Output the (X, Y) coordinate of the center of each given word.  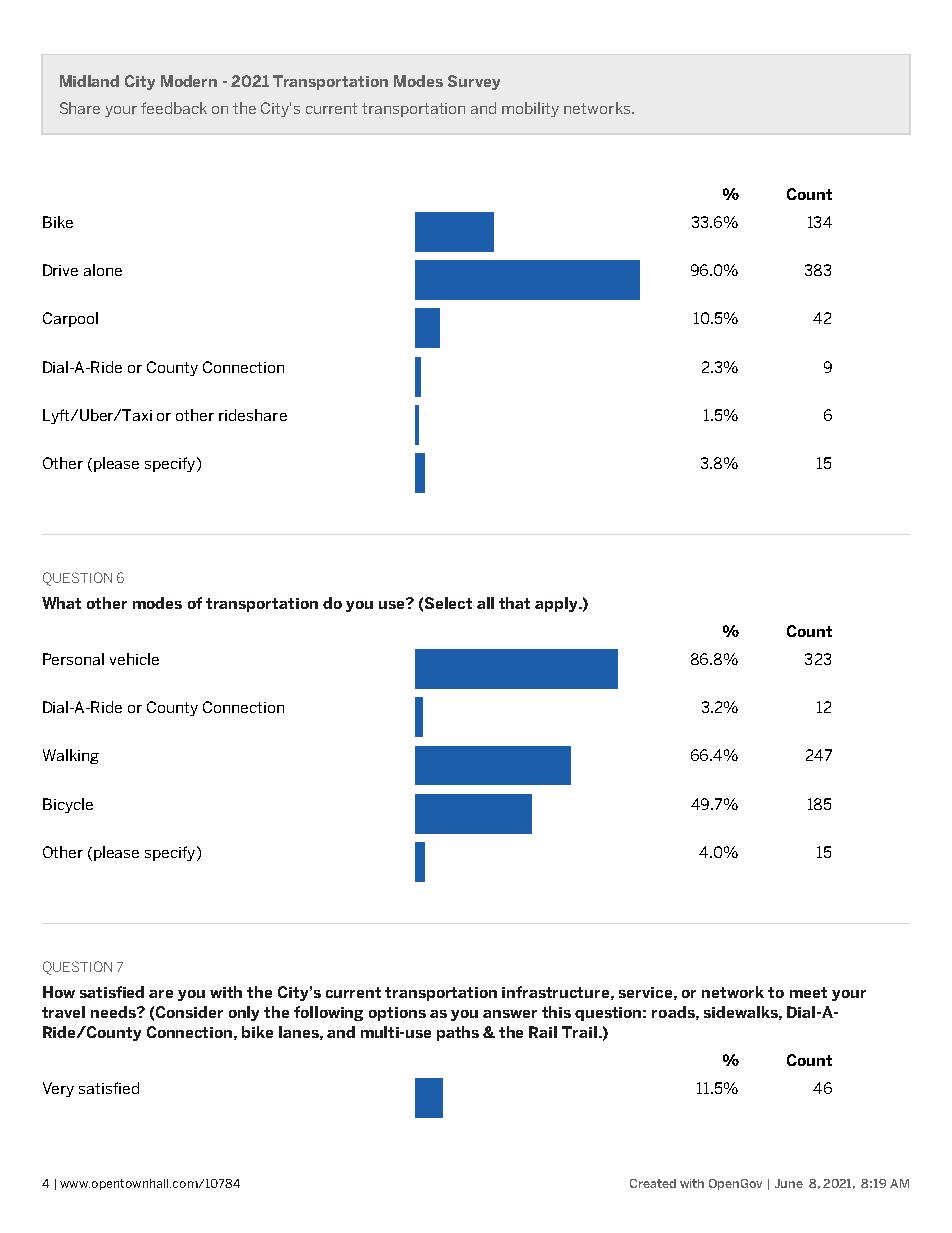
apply (557, 604)
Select (448, 603)
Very (58, 1089)
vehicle (134, 659)
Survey (474, 82)
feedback (174, 108)
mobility (530, 109)
